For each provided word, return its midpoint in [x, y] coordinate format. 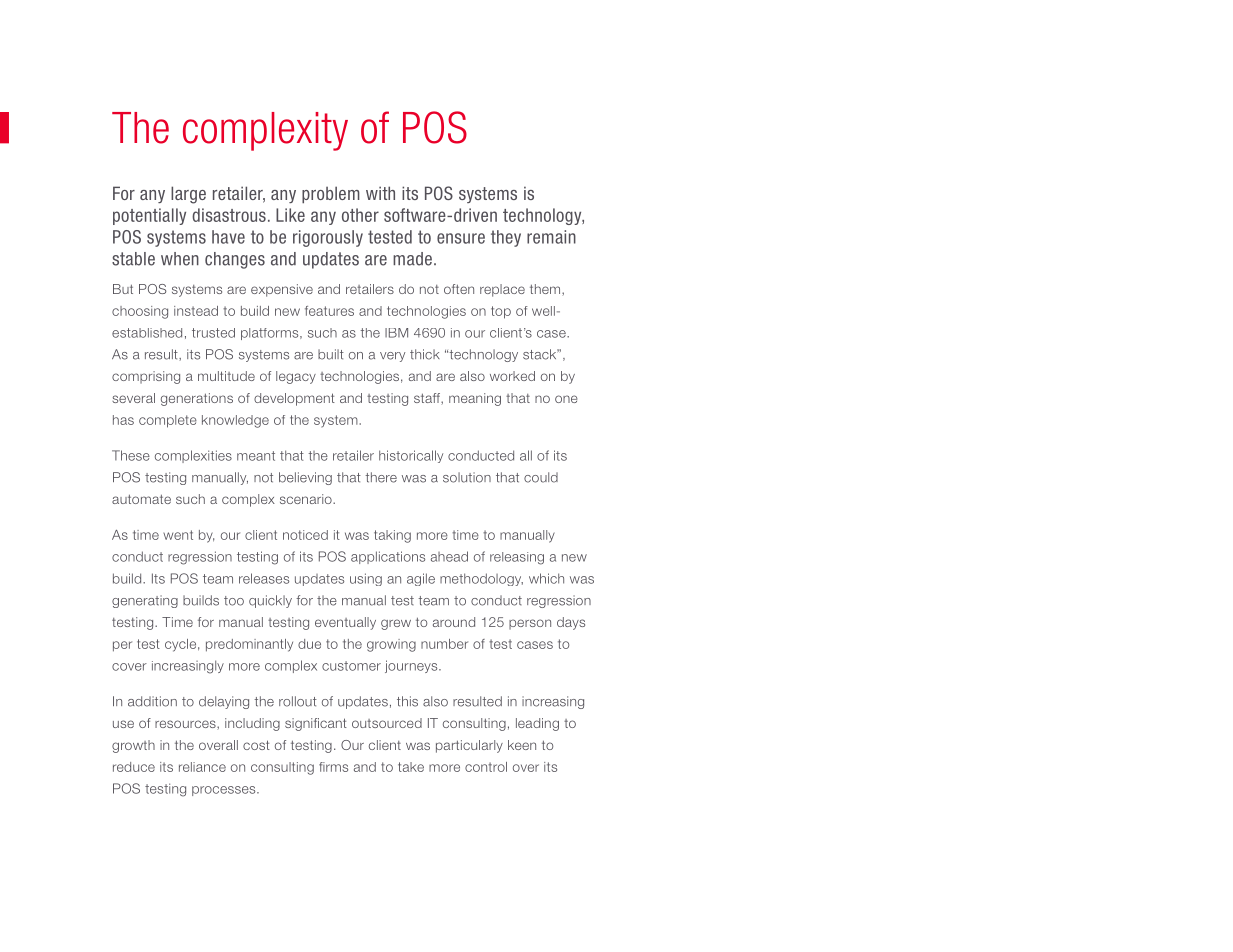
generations [197, 399]
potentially [149, 216]
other [360, 215]
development [294, 399]
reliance [202, 767]
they [506, 238]
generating [145, 601]
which [546, 578]
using [366, 579]
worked [512, 376]
